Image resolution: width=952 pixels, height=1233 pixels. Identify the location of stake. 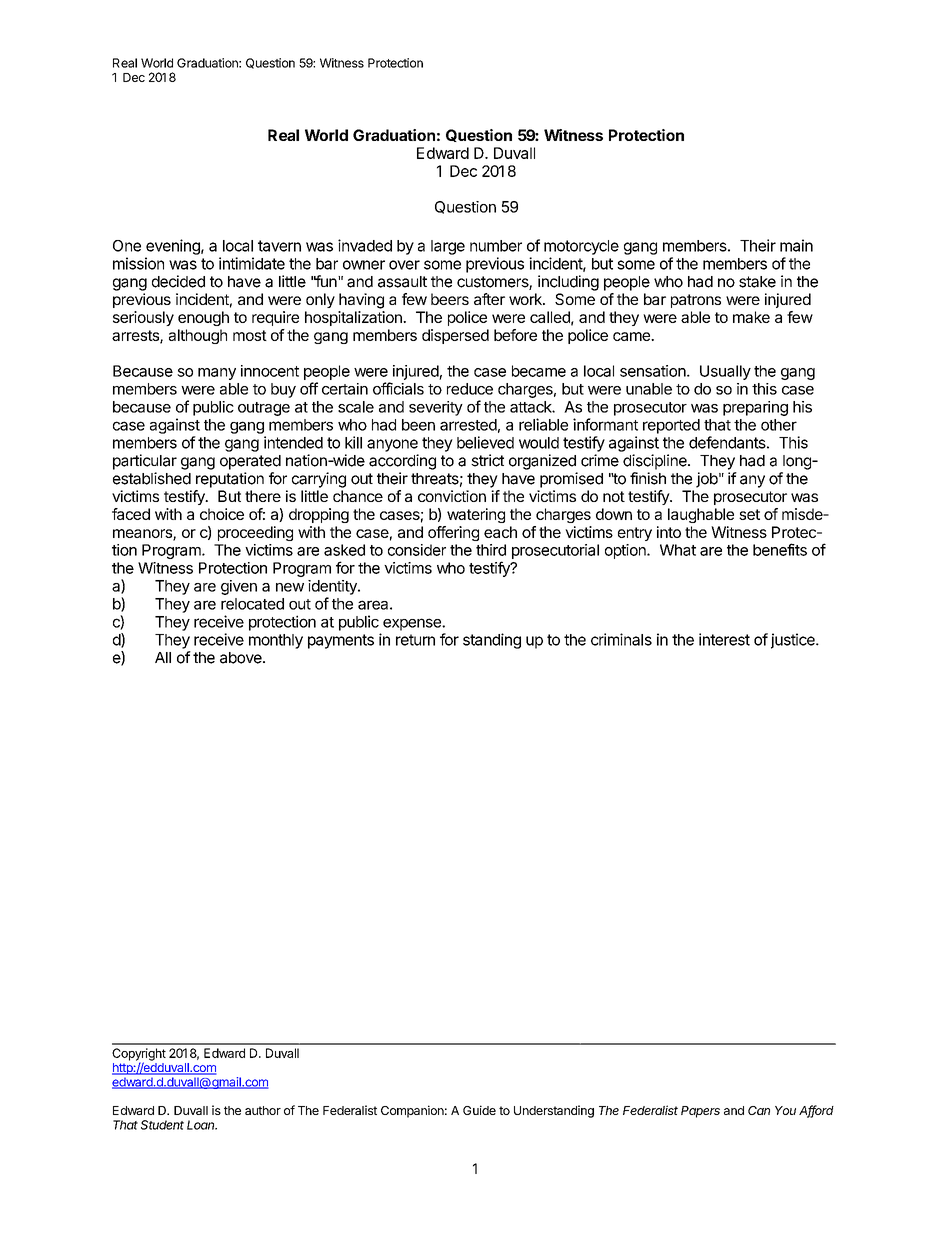
(757, 282).
